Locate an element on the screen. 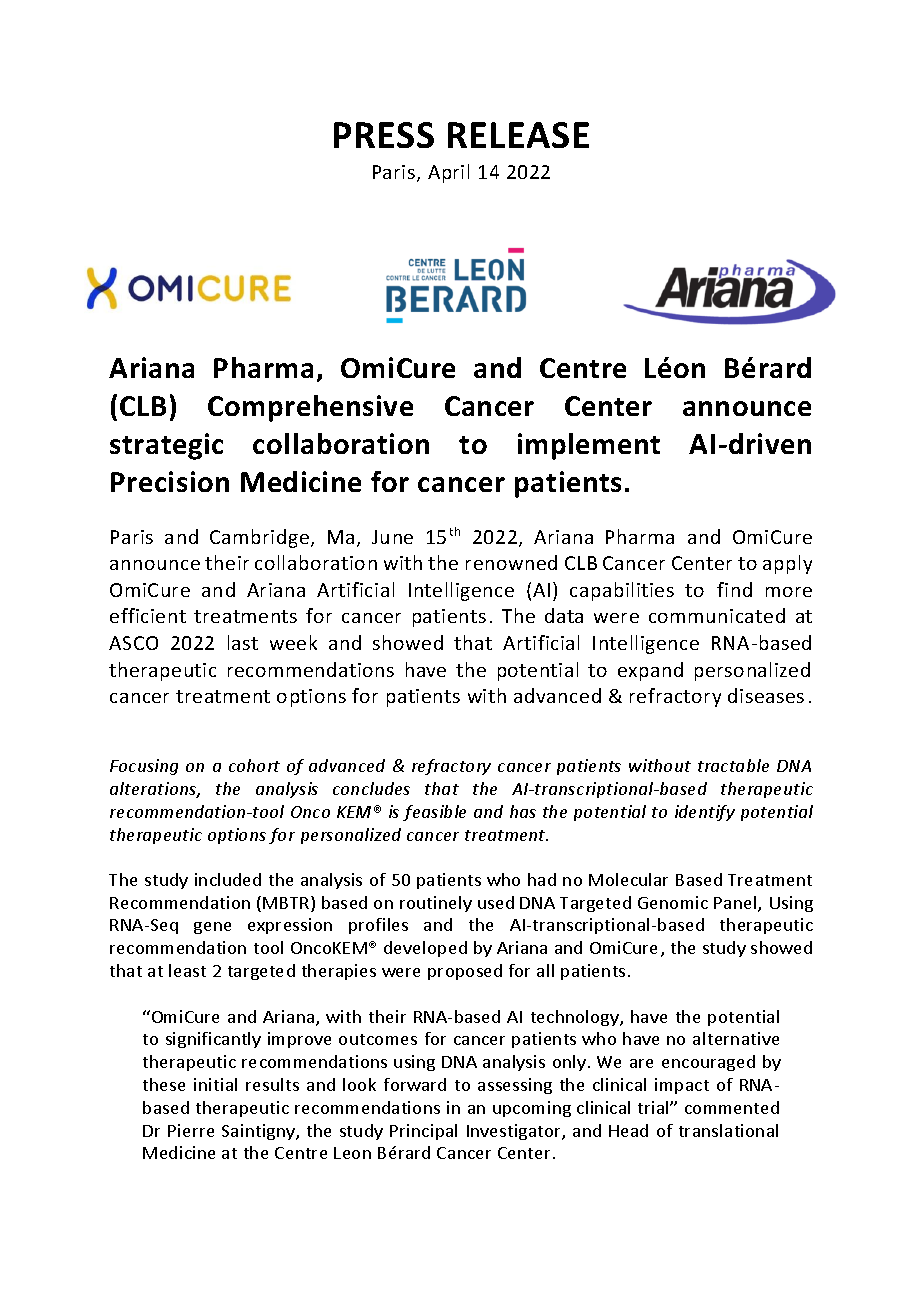 This screenshot has height=1308, width=924. developed is located at coordinates (425, 949).
